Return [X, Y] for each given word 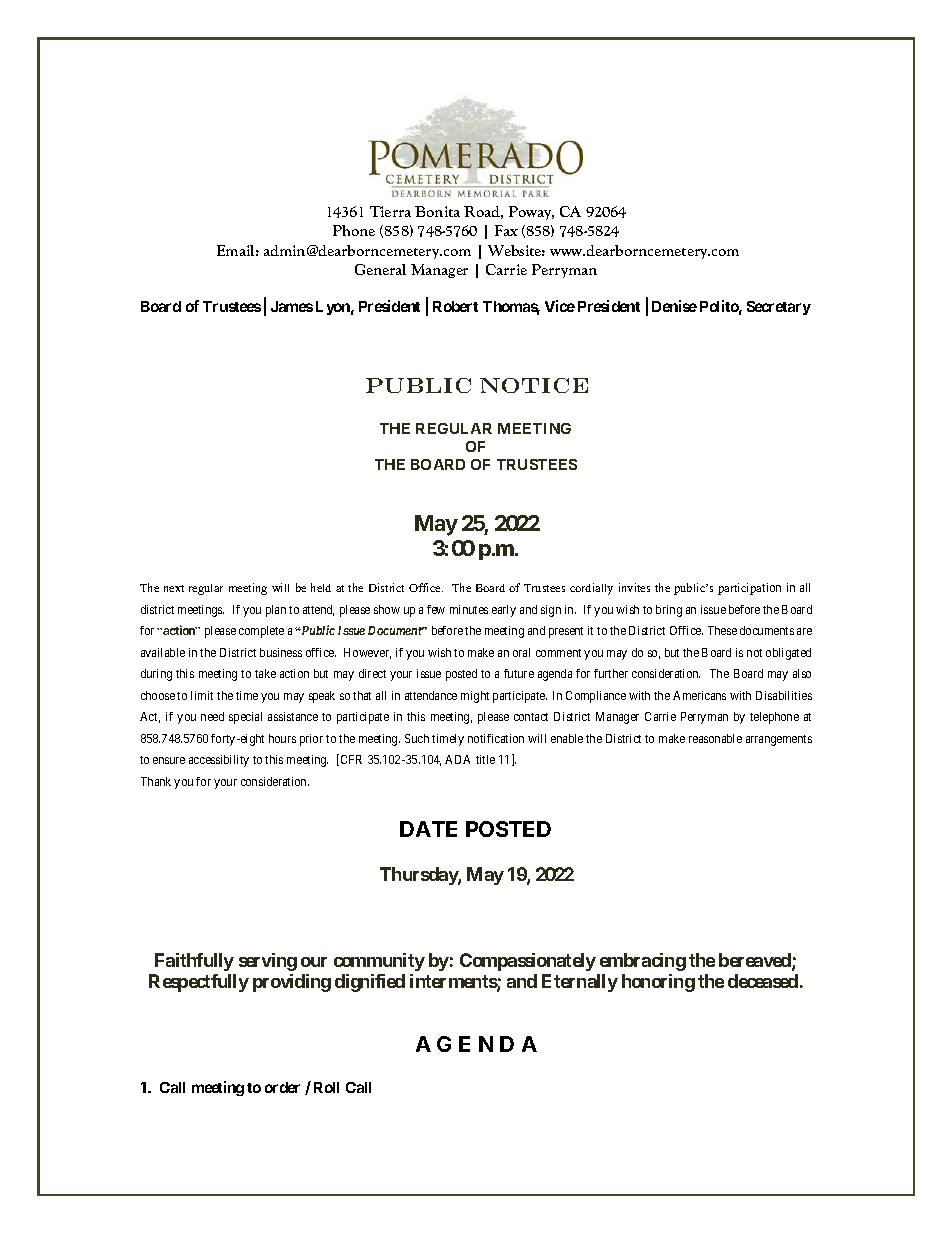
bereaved [756, 961]
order [282, 1087]
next [174, 588]
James [292, 306]
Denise [674, 306]
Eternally [580, 983]
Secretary [779, 308]
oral [521, 652]
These [722, 630]
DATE [428, 829]
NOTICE [534, 385]
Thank [156, 781]
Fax [506, 230]
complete [261, 632]
